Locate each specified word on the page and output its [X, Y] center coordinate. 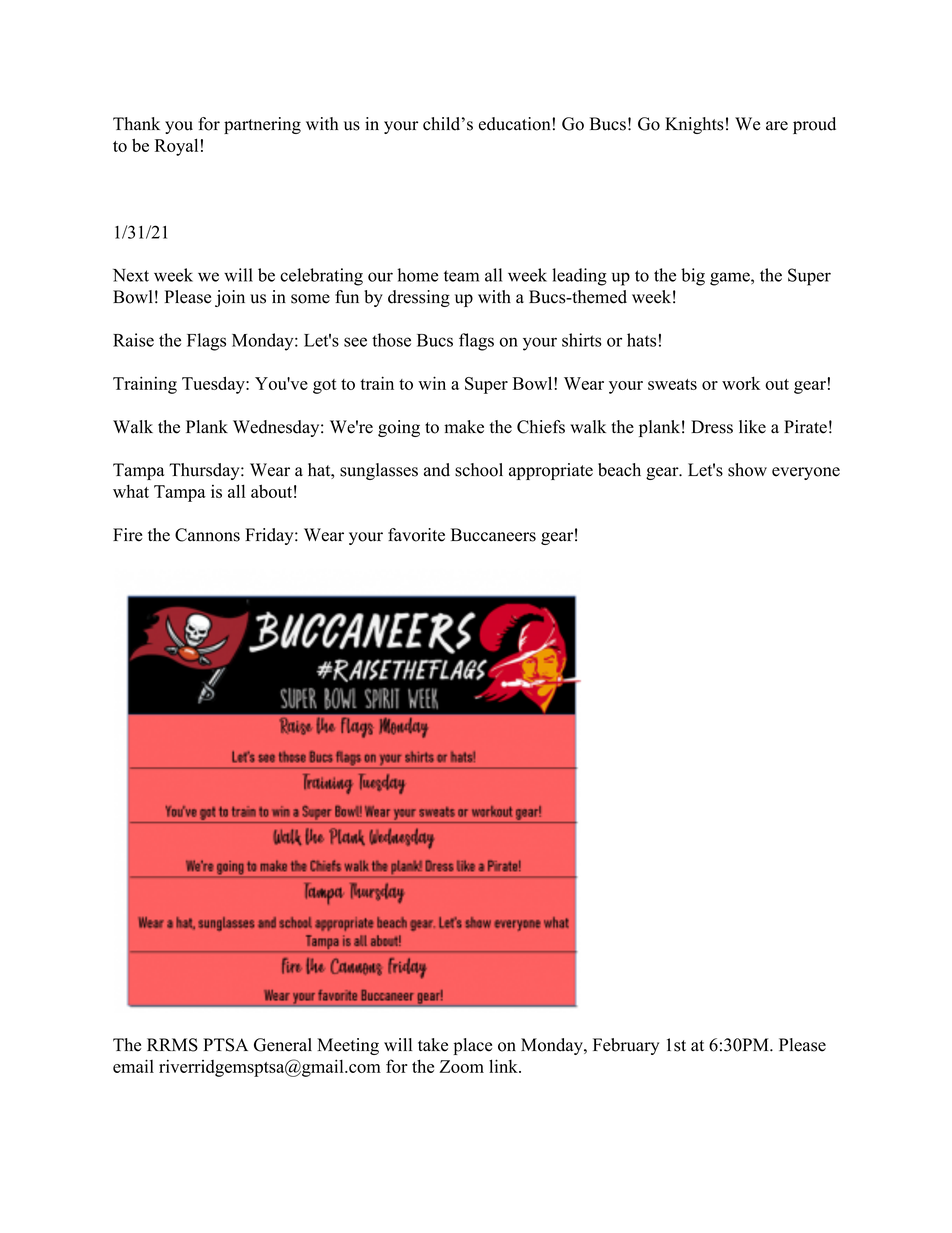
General [283, 1045]
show [747, 470]
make [464, 427]
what [131, 491]
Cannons [207, 535]
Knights [694, 125]
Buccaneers [493, 535]
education [515, 124]
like [752, 427]
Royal [176, 147]
